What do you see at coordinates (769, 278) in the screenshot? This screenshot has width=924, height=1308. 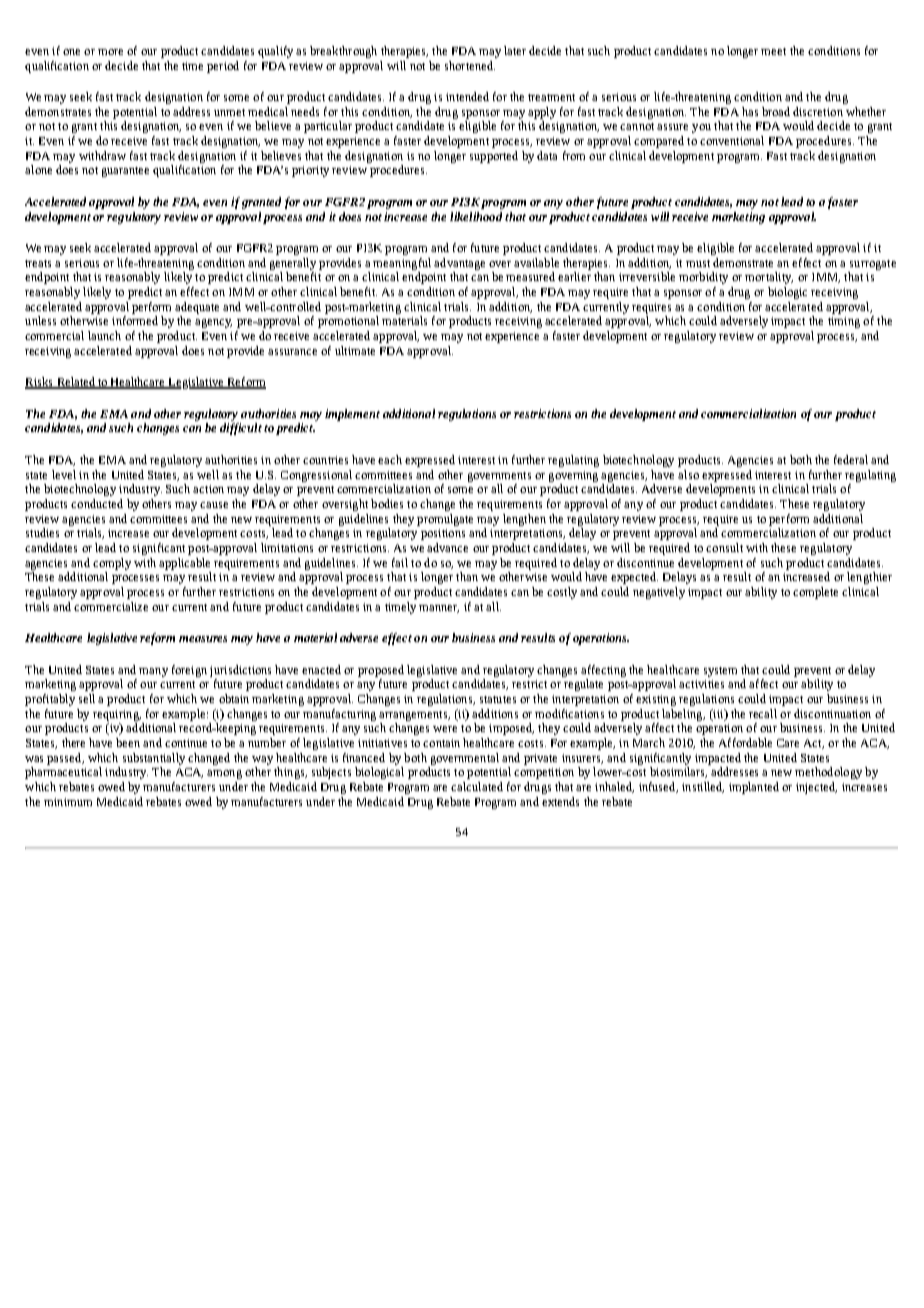 I see `mortality` at bounding box center [769, 278].
